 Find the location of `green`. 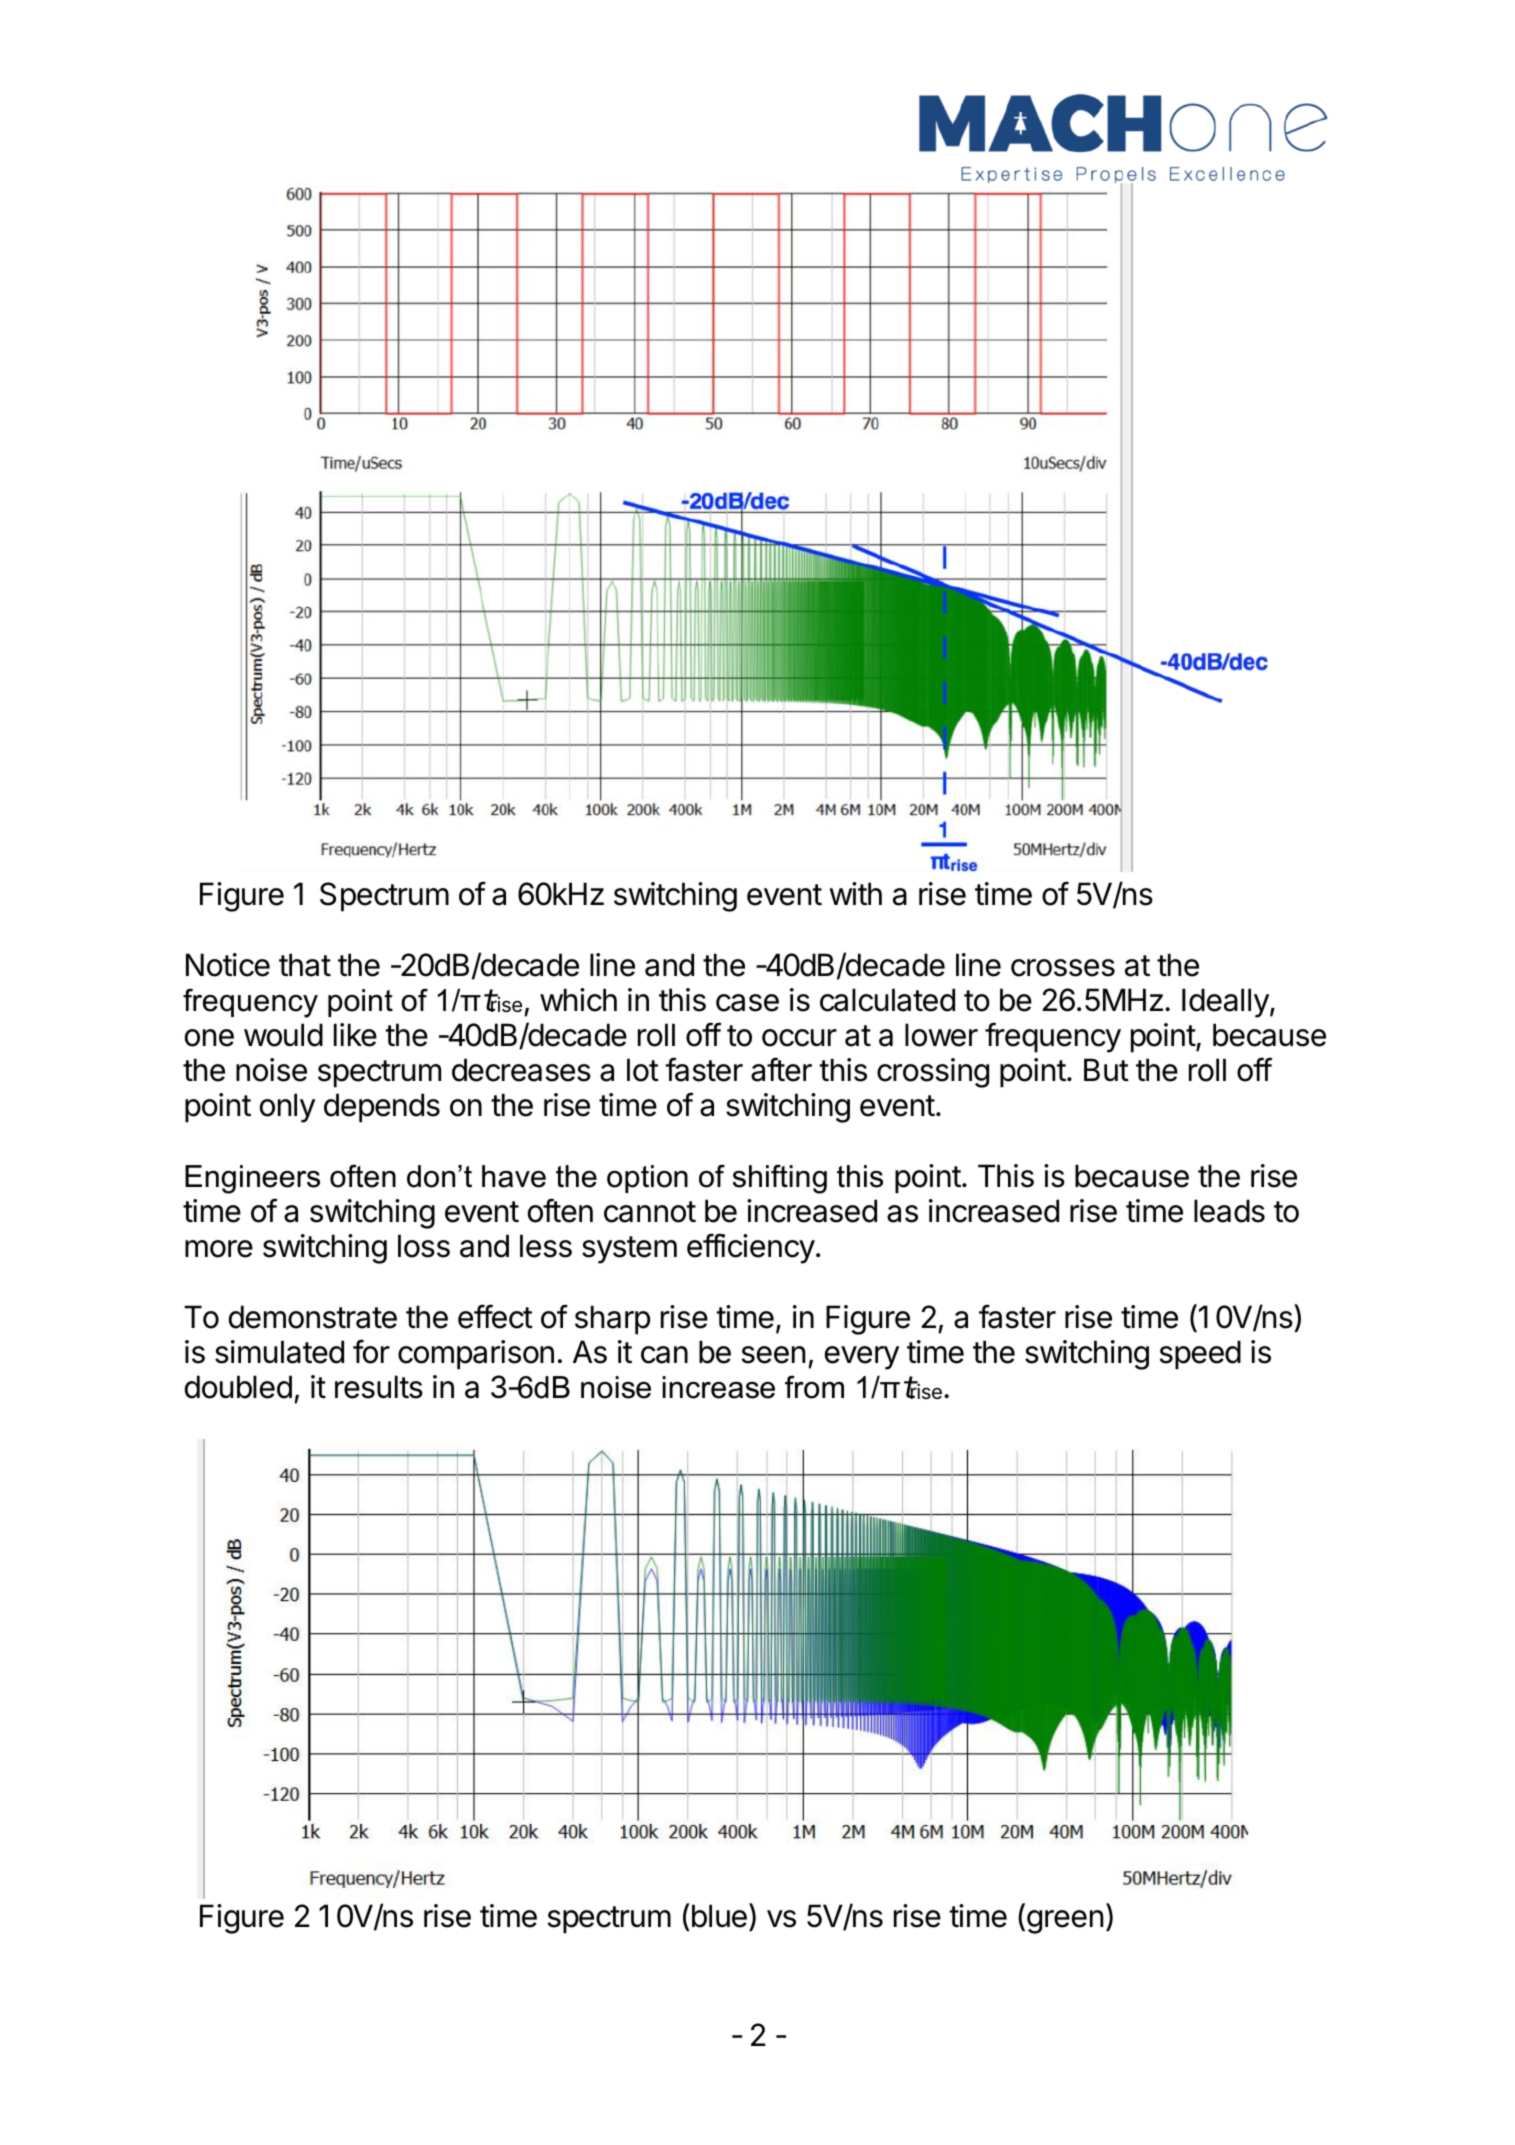

green is located at coordinates (1065, 1922).
